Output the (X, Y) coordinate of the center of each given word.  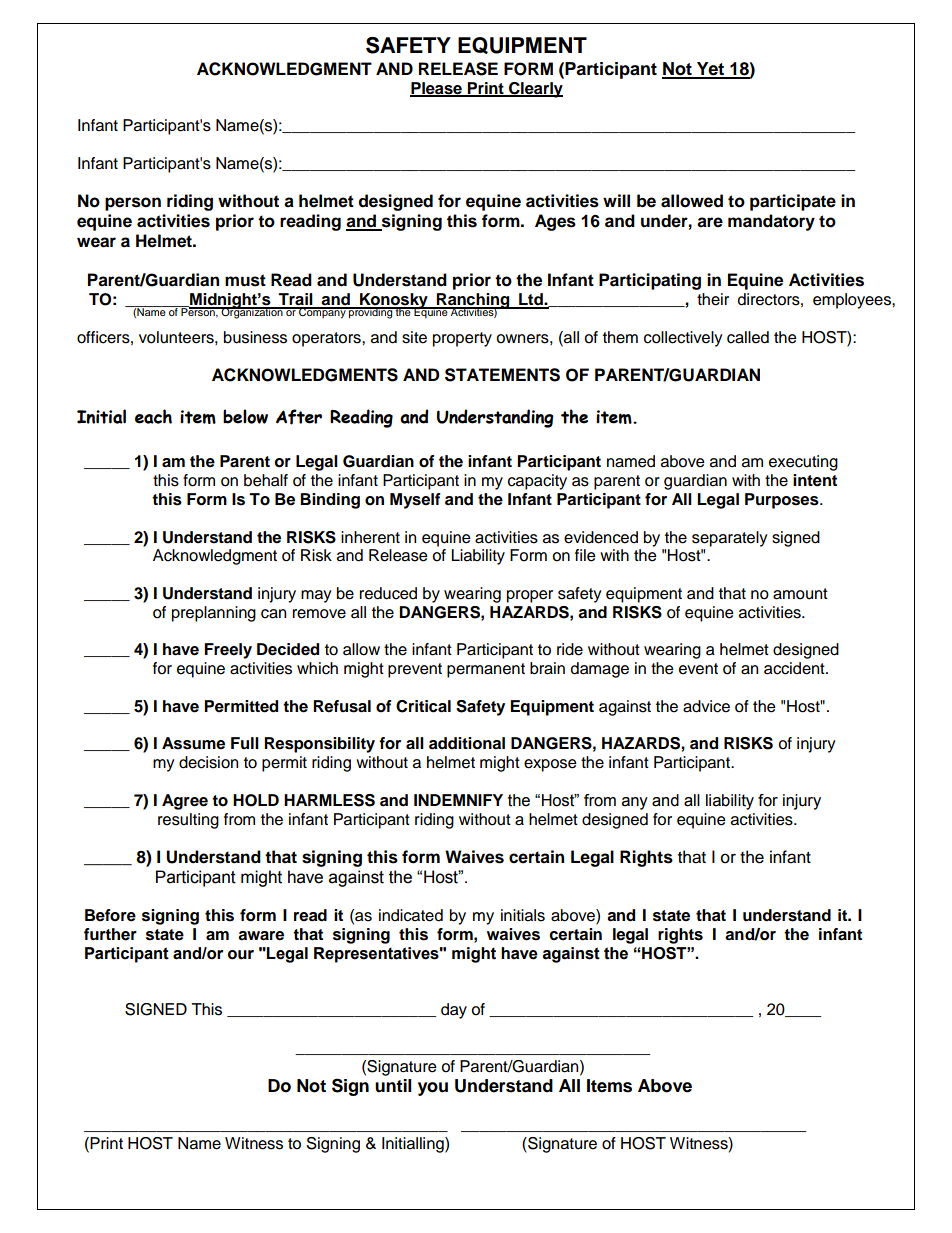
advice (706, 706)
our (241, 955)
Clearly (535, 90)
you (433, 1089)
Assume (193, 743)
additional (467, 743)
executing (803, 463)
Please (437, 89)
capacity (537, 482)
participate (793, 202)
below (245, 416)
